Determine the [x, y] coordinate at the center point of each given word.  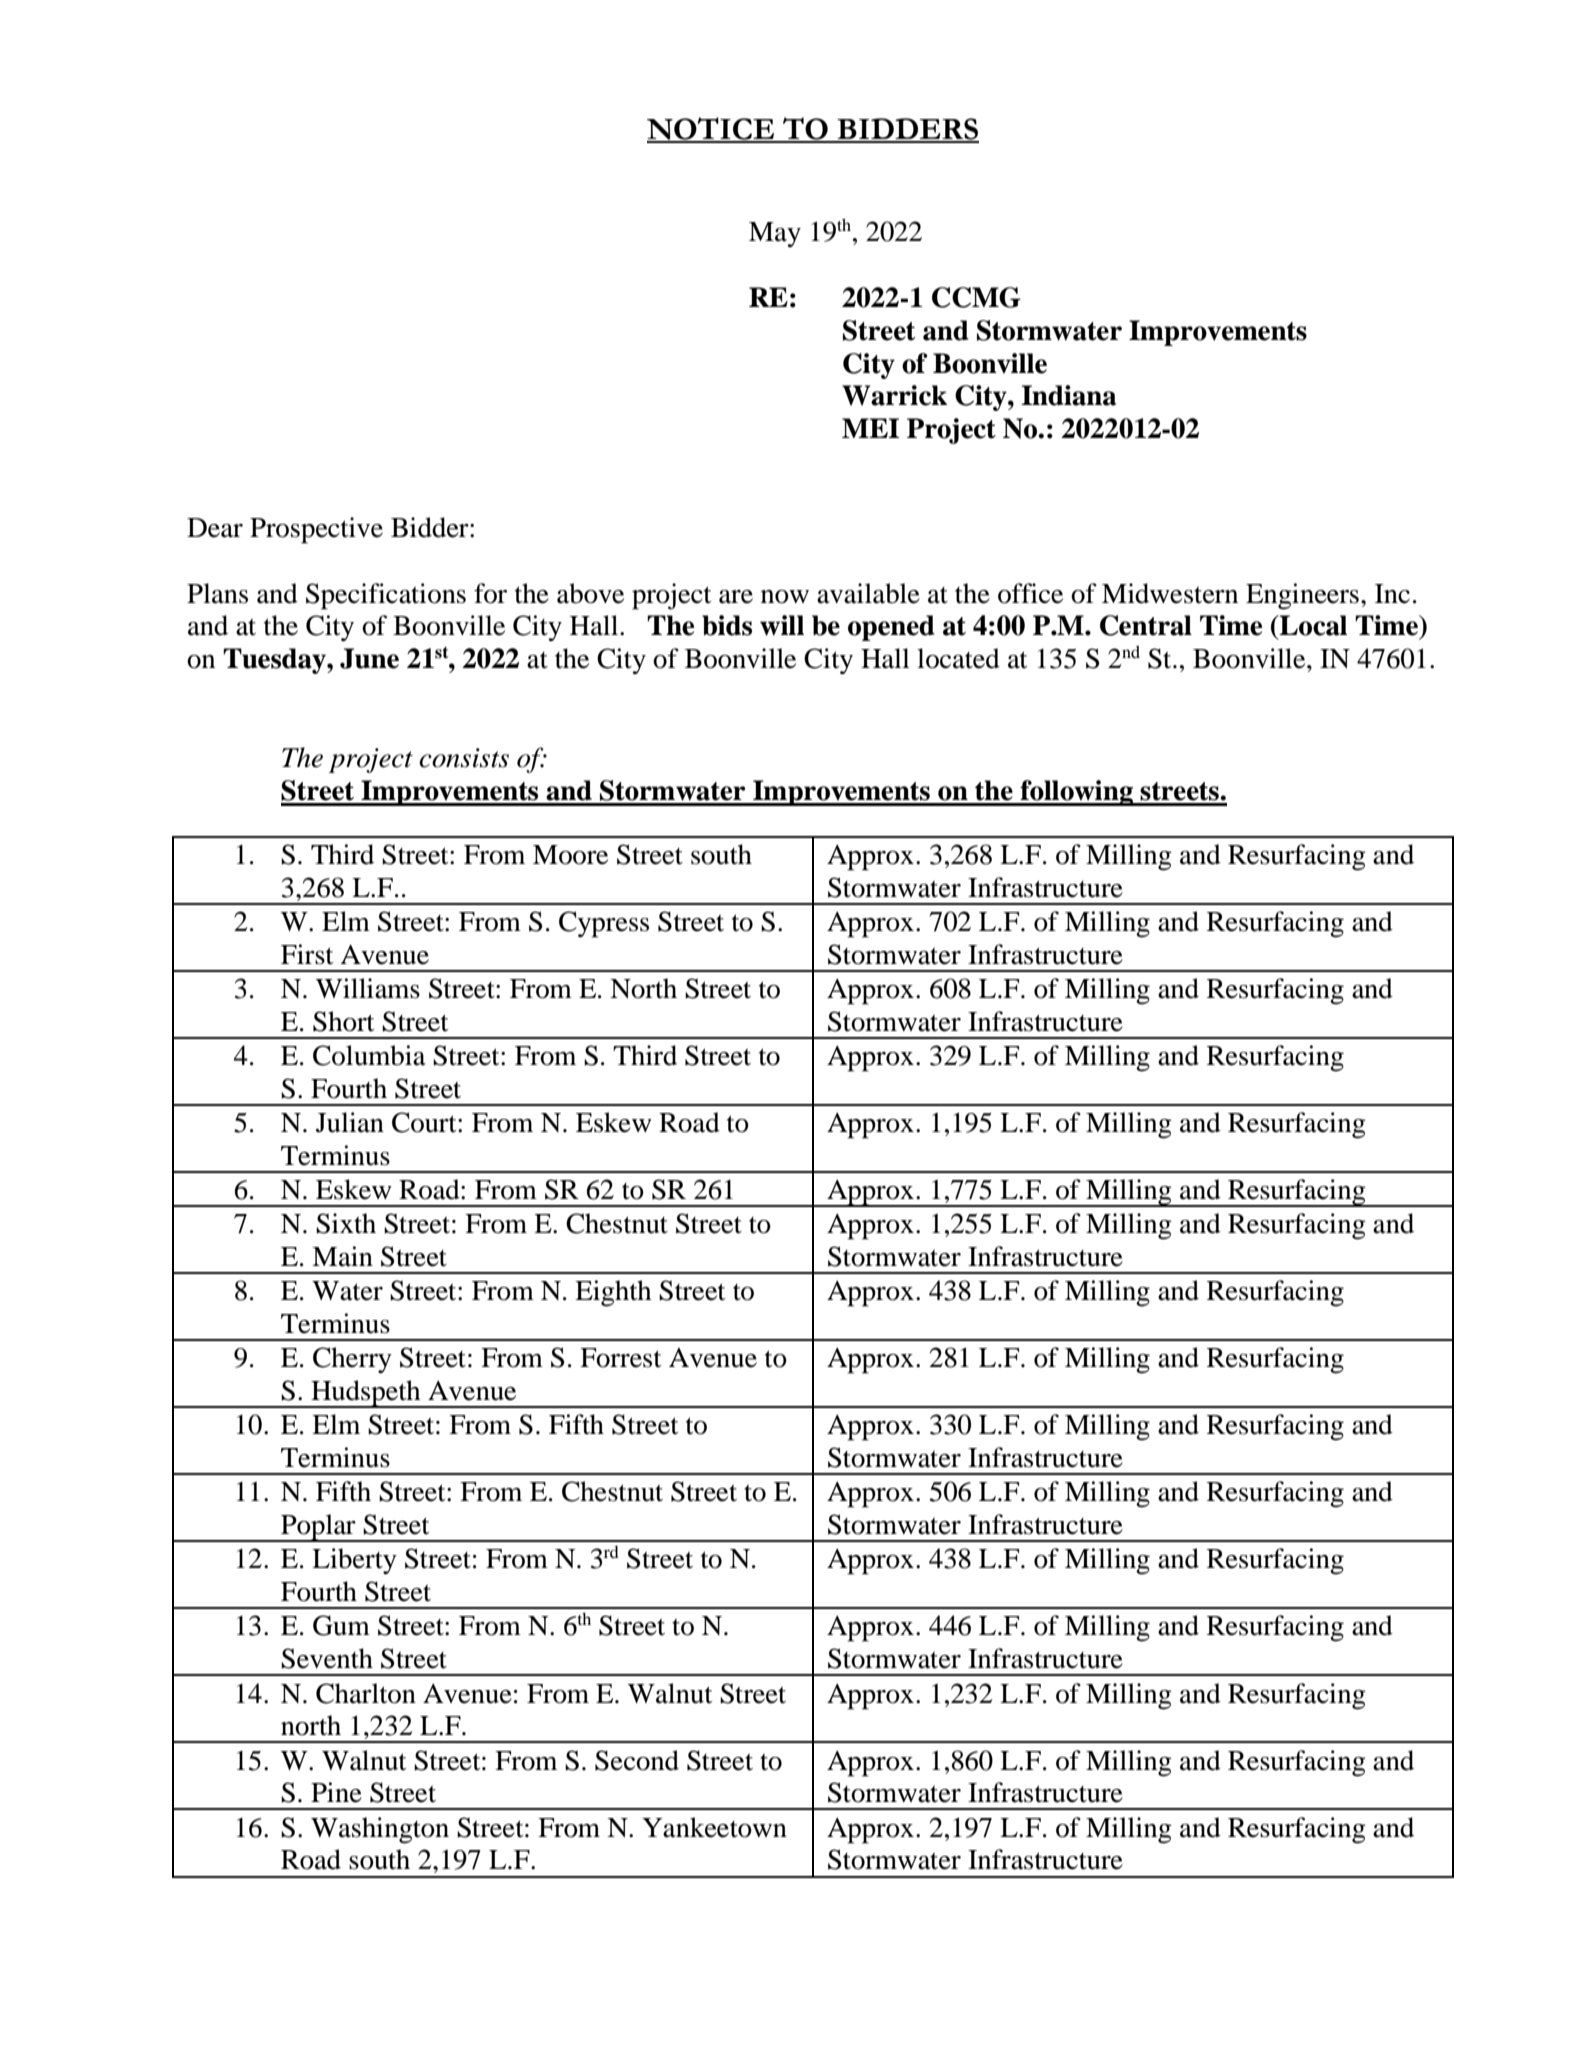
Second [637, 1760]
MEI [870, 428]
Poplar [318, 1528]
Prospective [316, 530]
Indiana [1069, 395]
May [775, 234]
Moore [570, 855]
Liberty [354, 1561]
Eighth [613, 1293]
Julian [350, 1122]
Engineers [1302, 596]
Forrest [621, 1358]
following [1076, 793]
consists [464, 758]
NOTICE [711, 129]
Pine [336, 1792]
